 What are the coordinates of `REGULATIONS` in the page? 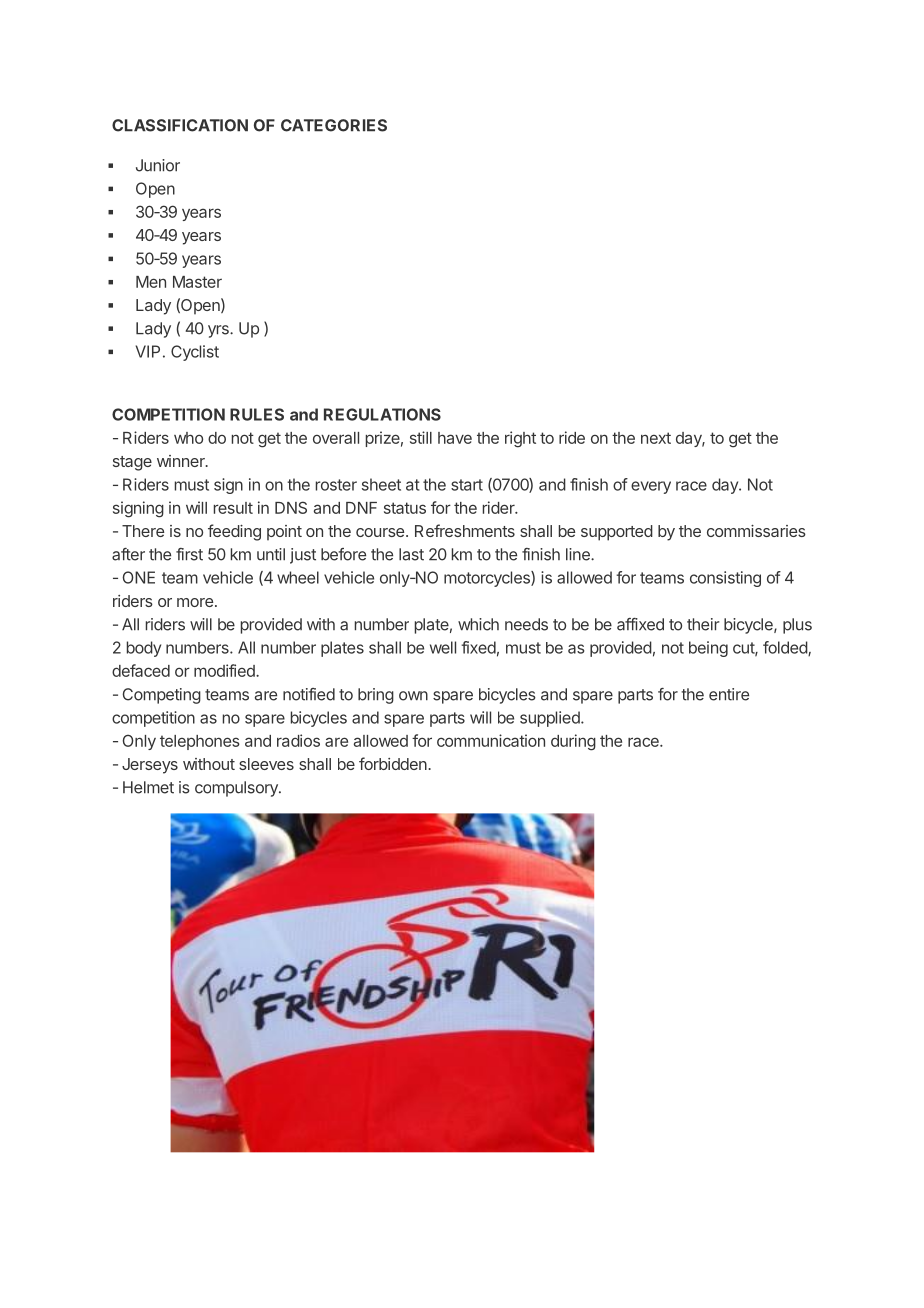 It's located at (382, 414).
